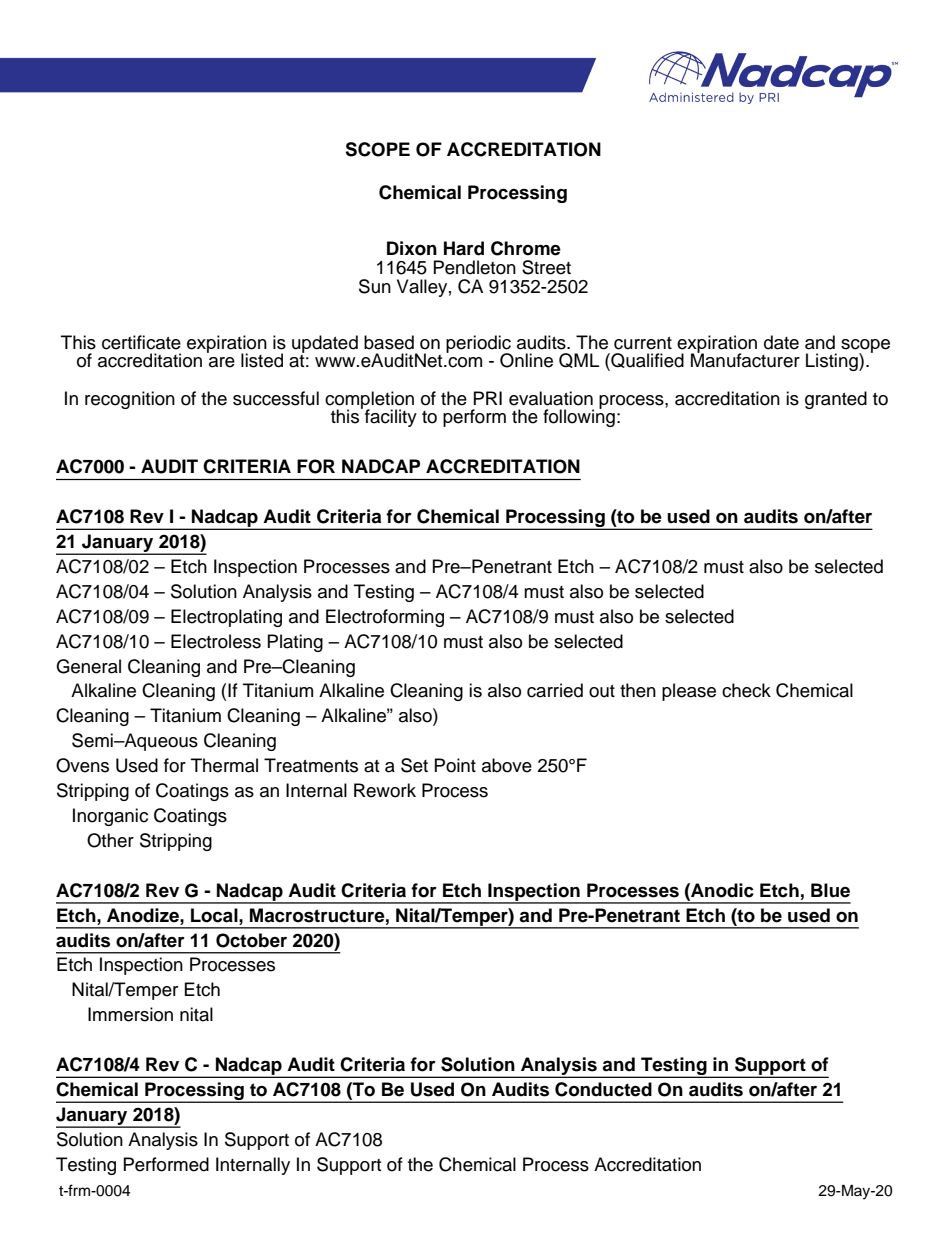 The width and height of the document is (952, 1233). What do you see at coordinates (746, 690) in the document?
I see `check` at bounding box center [746, 690].
